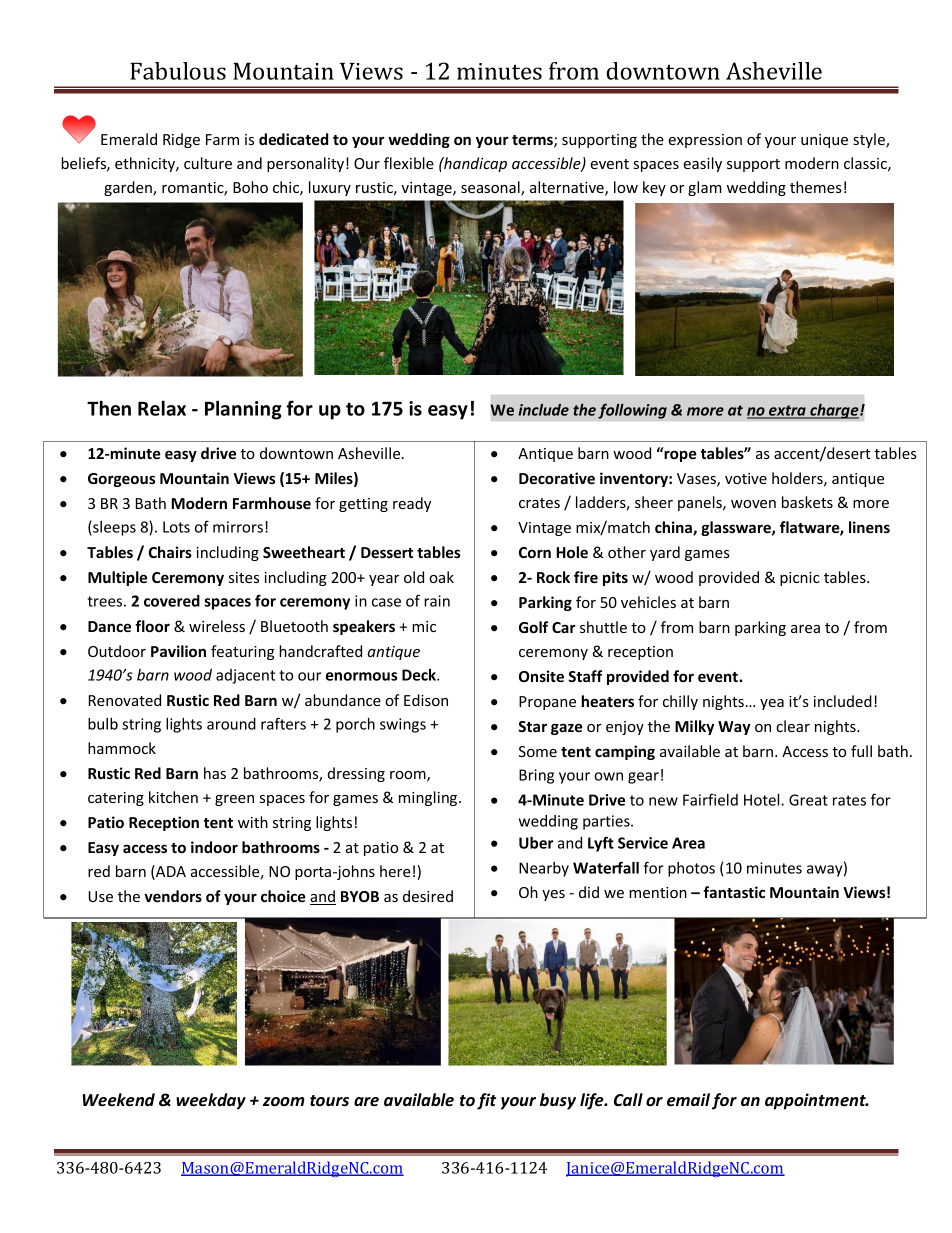 Image resolution: width=952 pixels, height=1233 pixels. What do you see at coordinates (787, 411) in the screenshot?
I see `extra` at bounding box center [787, 411].
